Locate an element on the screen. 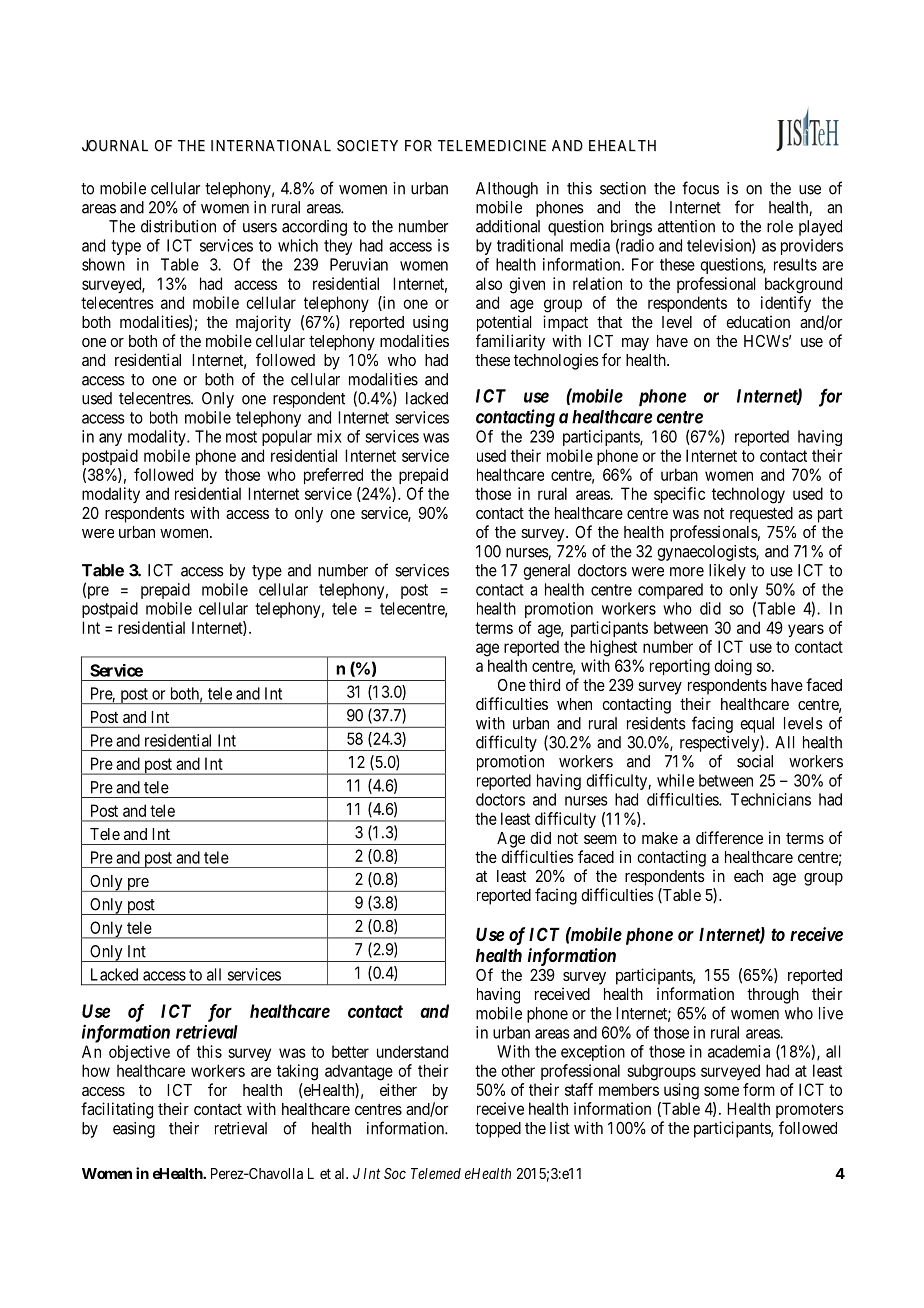 The width and height of the screenshot is (924, 1308). objective is located at coordinates (139, 1053).
